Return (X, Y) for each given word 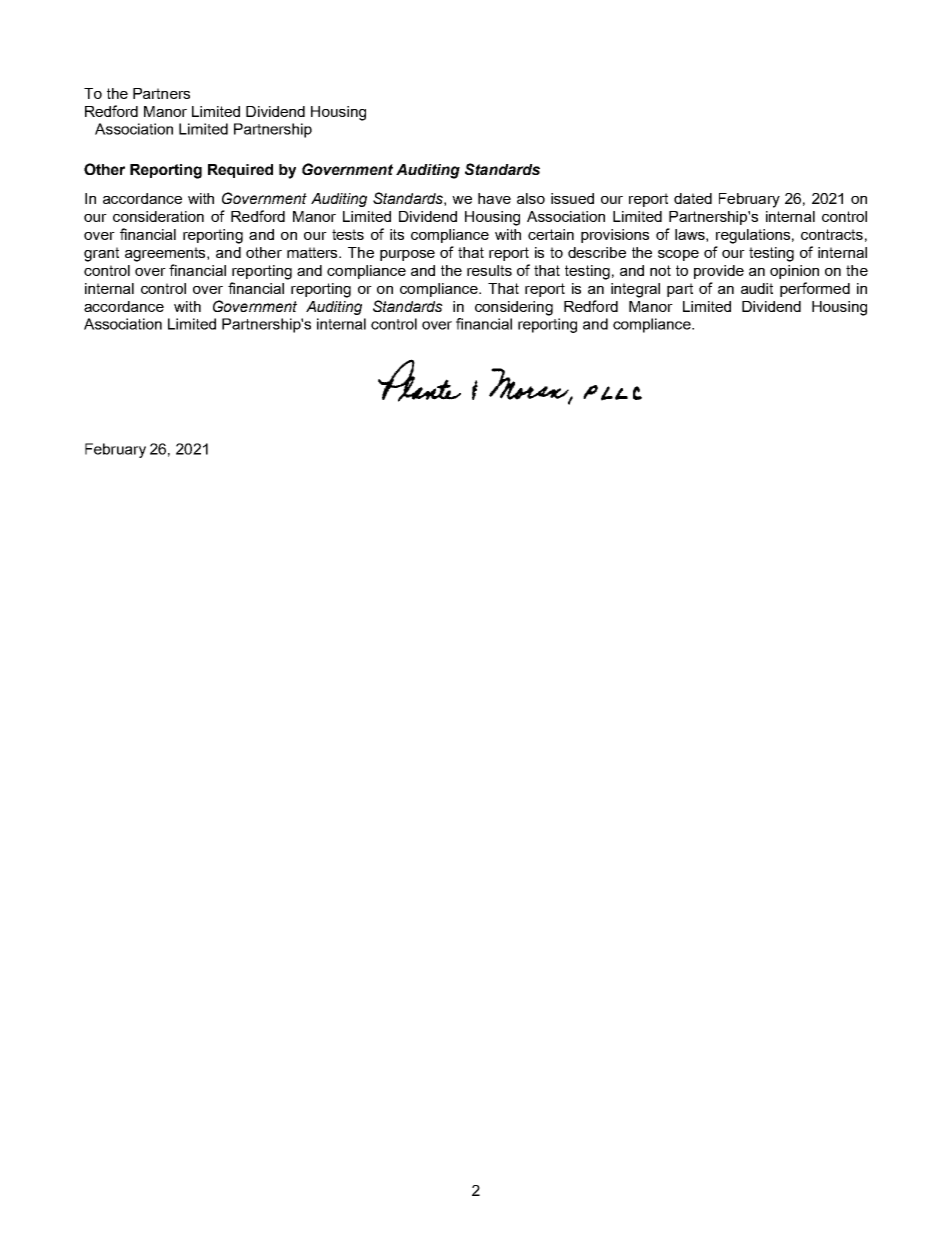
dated (693, 198)
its (397, 234)
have (494, 198)
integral (635, 290)
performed (815, 289)
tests (348, 234)
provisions (615, 236)
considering (514, 308)
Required (240, 171)
